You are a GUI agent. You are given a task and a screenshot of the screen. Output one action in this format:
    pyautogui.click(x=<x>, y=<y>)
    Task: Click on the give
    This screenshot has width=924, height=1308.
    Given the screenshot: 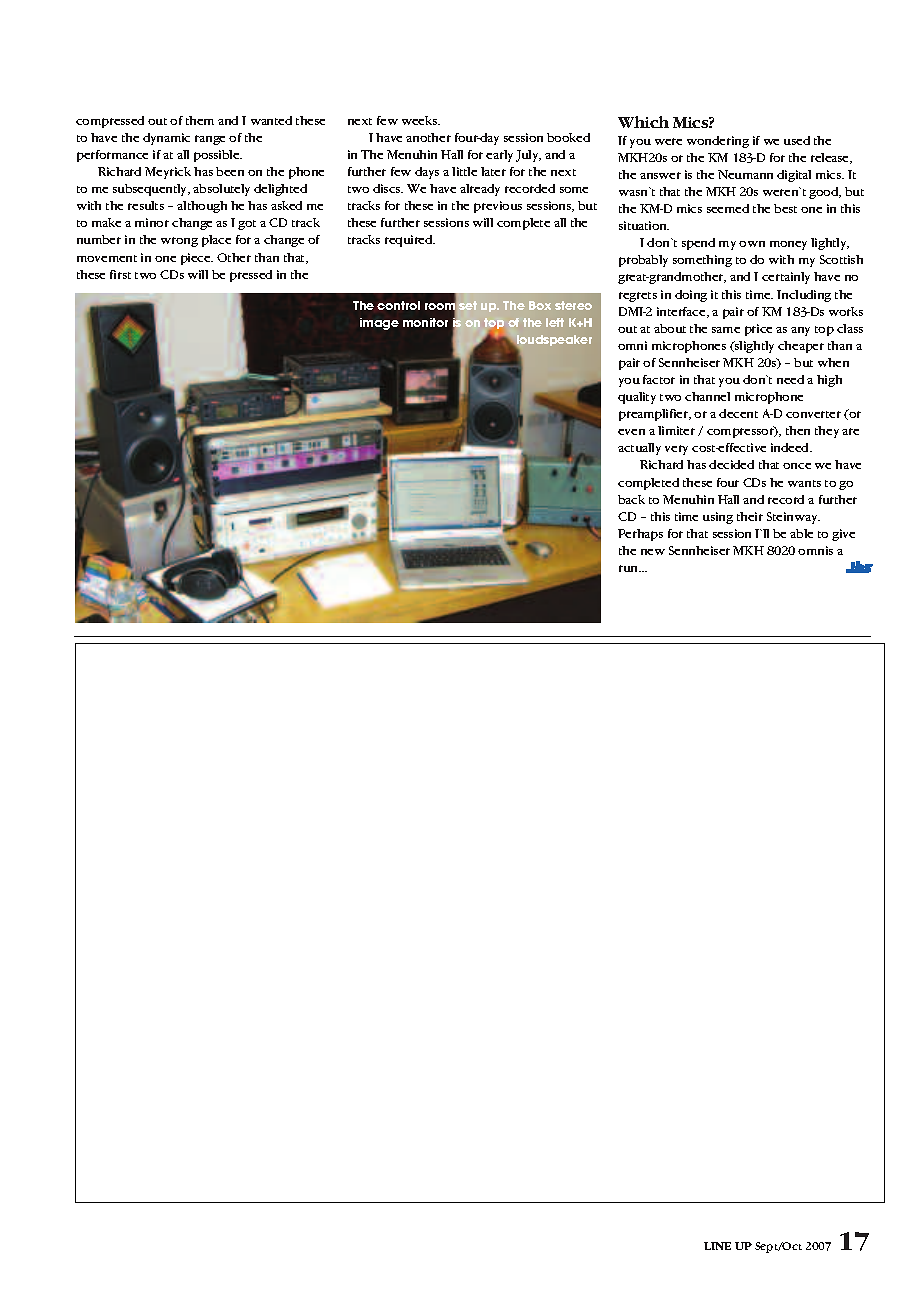 What is the action you would take?
    pyautogui.click(x=843, y=535)
